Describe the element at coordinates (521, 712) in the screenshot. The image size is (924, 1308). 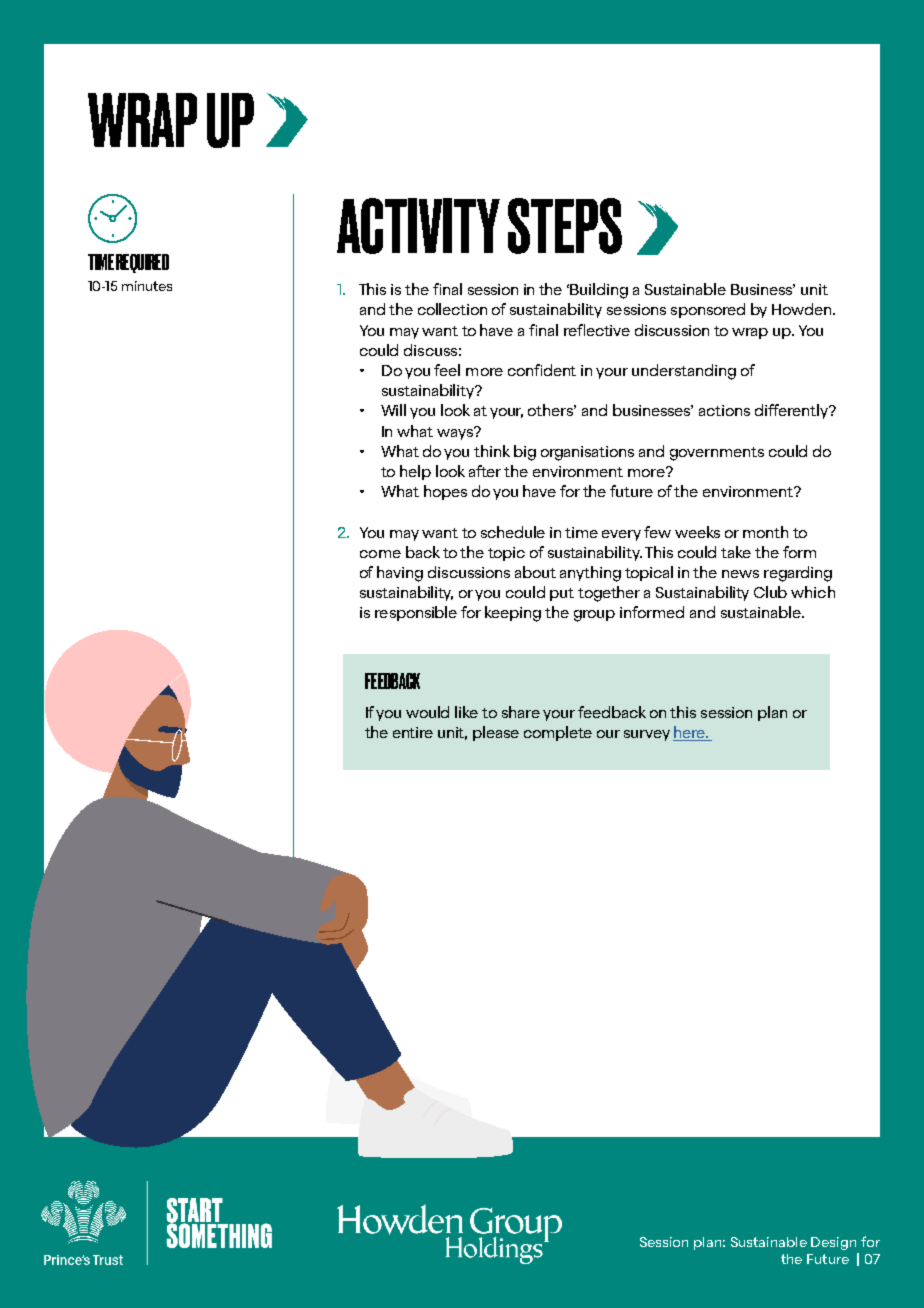
I see `share` at that location.
